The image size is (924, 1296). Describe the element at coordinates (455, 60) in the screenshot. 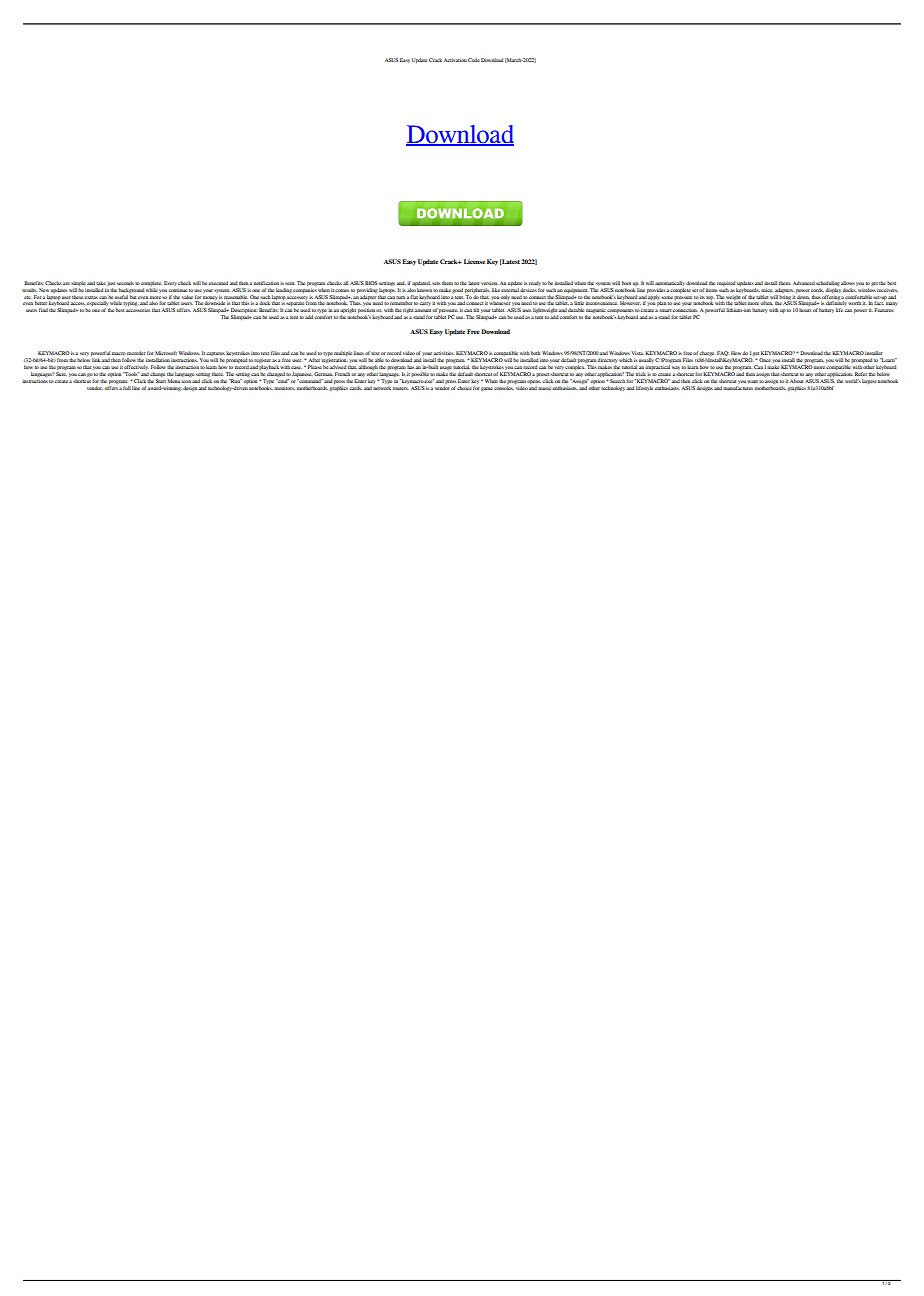

I see `Activation` at that location.
